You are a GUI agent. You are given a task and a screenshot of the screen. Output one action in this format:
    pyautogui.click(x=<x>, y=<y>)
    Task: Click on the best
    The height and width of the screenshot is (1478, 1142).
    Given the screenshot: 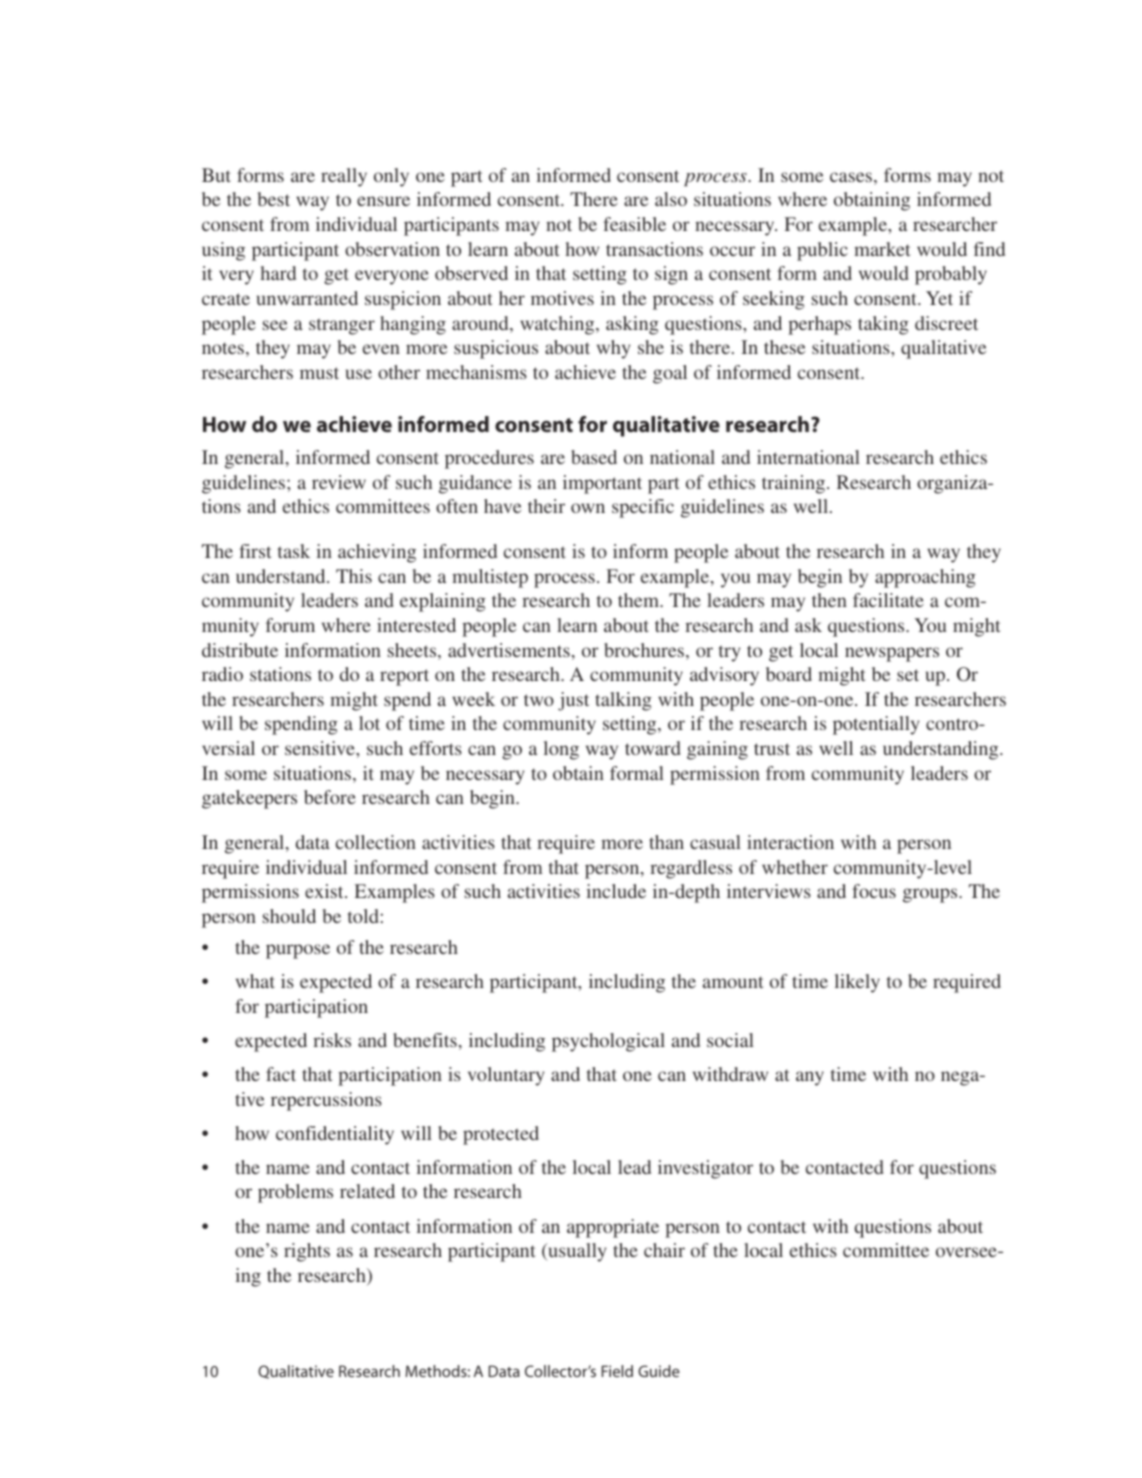 What is the action you would take?
    pyautogui.click(x=274, y=199)
